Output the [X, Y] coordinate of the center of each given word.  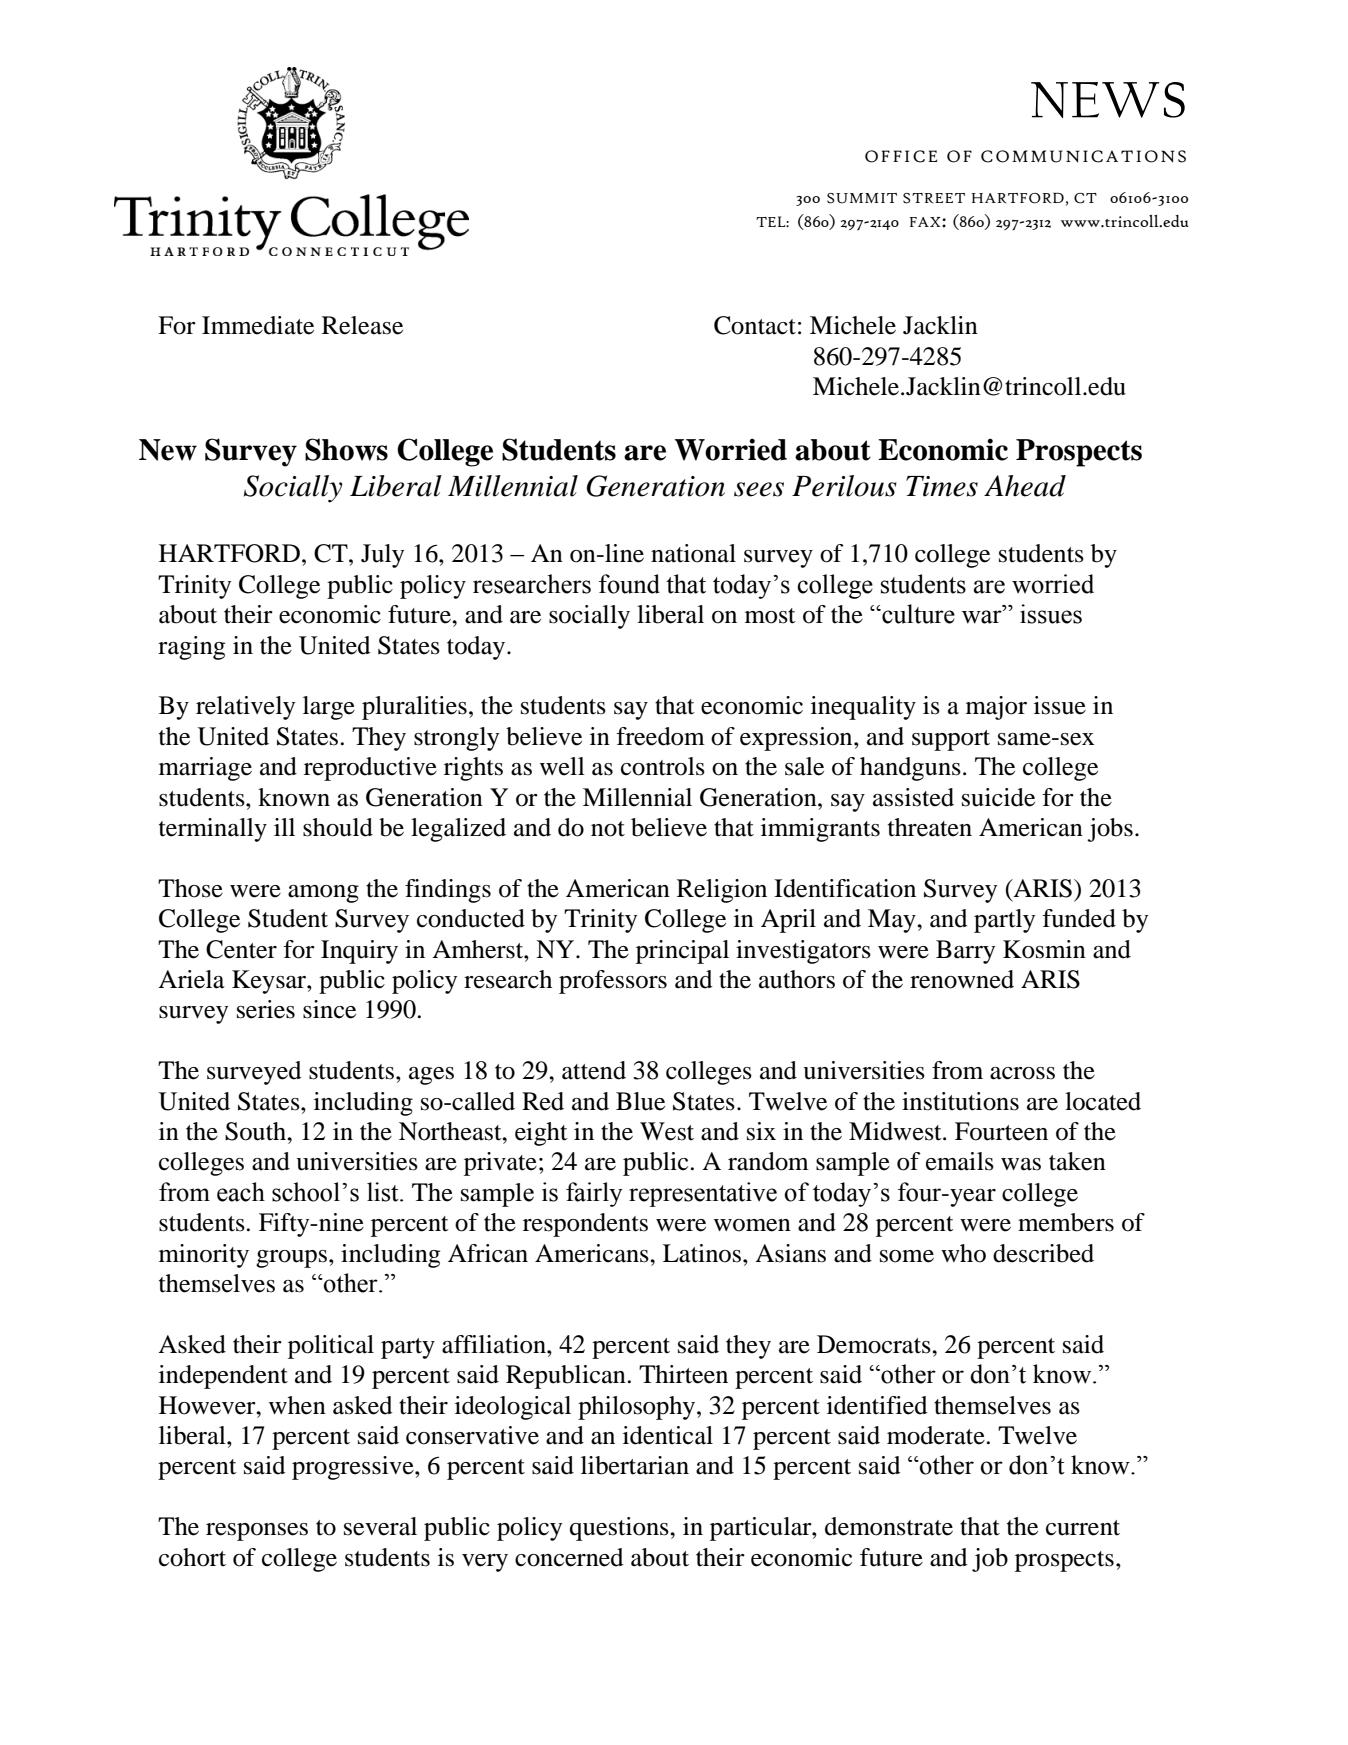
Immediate [258, 325]
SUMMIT [862, 198]
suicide [998, 797]
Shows [346, 449]
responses [257, 1532]
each [241, 1192]
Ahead [1025, 486]
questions [620, 1529]
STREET [934, 198]
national [693, 553]
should [338, 827]
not [608, 829]
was [1021, 1164]
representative [703, 1194]
